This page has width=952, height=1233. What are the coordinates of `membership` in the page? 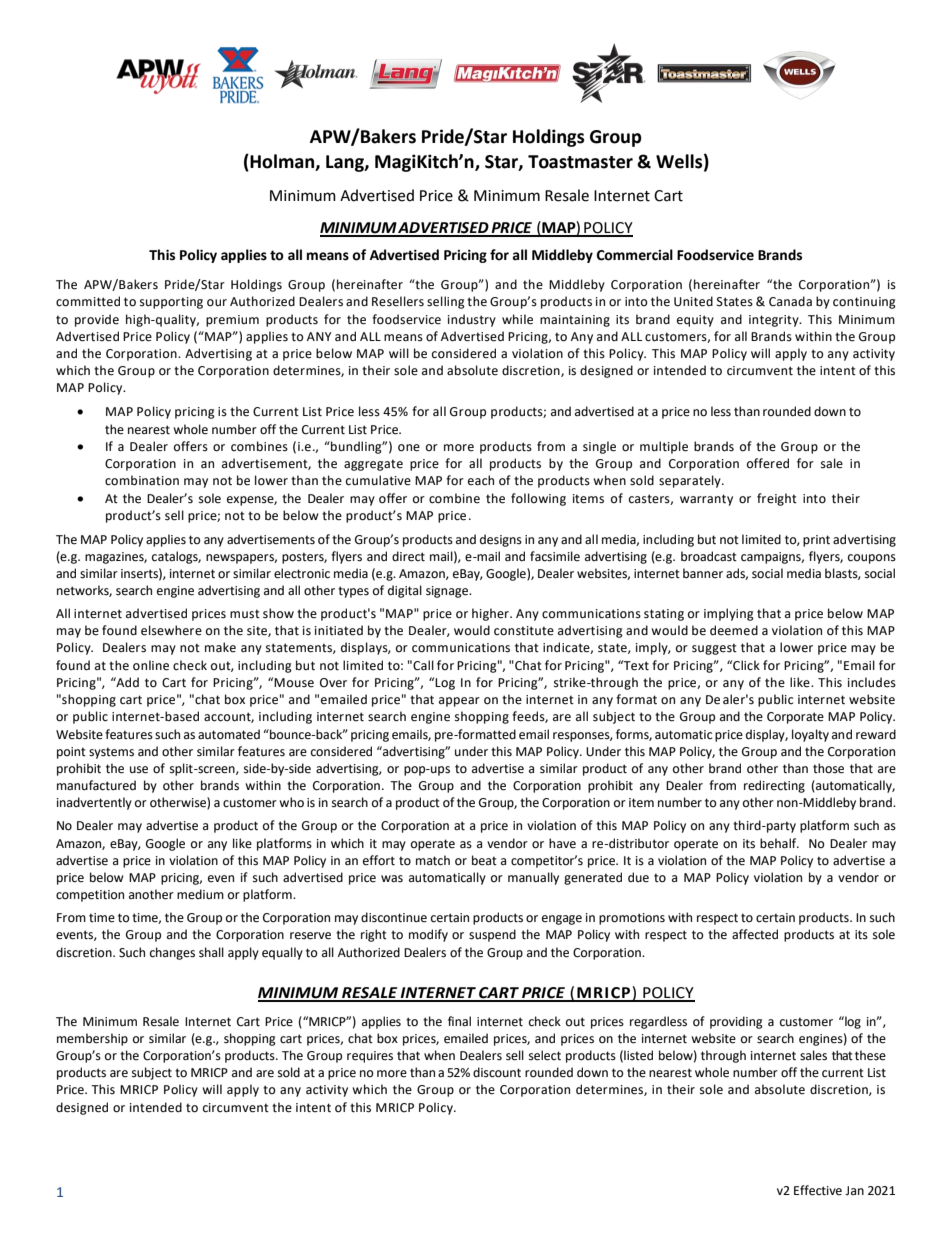 It's located at (92, 1039).
